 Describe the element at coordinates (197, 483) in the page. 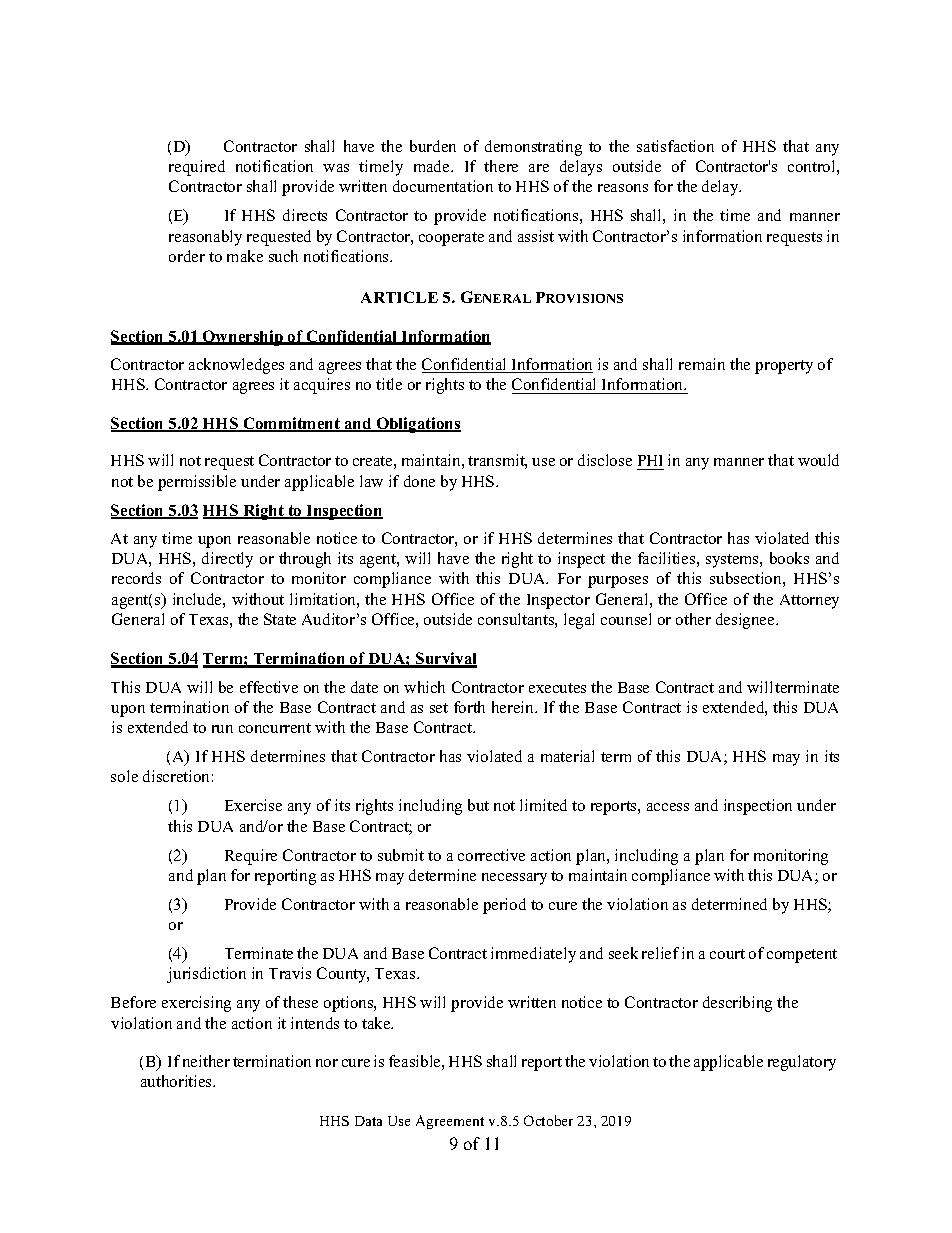

I see `permissible` at that location.
